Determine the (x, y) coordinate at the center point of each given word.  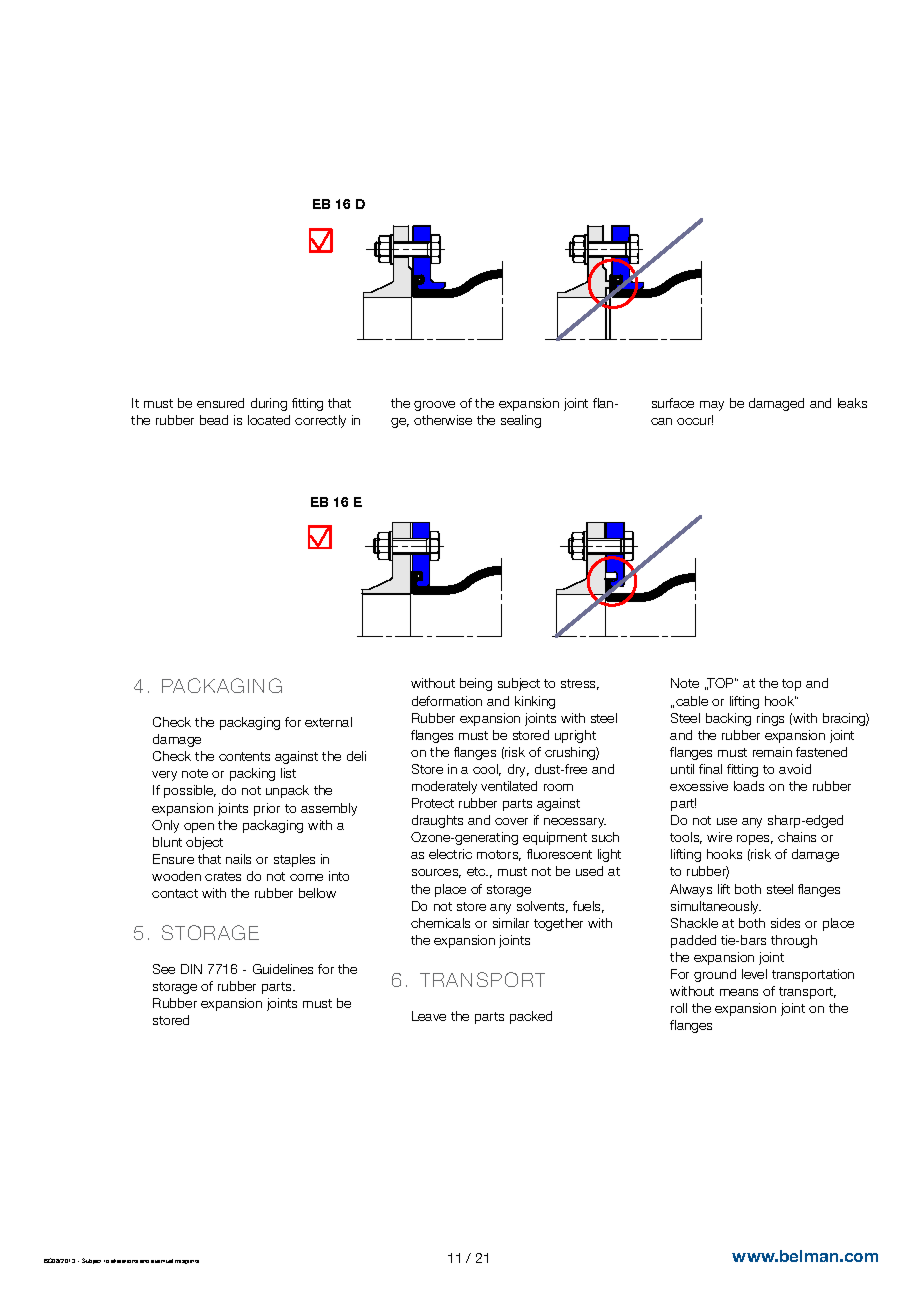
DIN (191, 969)
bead (214, 420)
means (739, 992)
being (476, 684)
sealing (521, 421)
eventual (162, 1261)
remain (772, 752)
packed (531, 1017)
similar (511, 923)
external (328, 722)
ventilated (509, 786)
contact (175, 893)
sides (785, 923)
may (712, 406)
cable (692, 701)
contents (244, 756)
